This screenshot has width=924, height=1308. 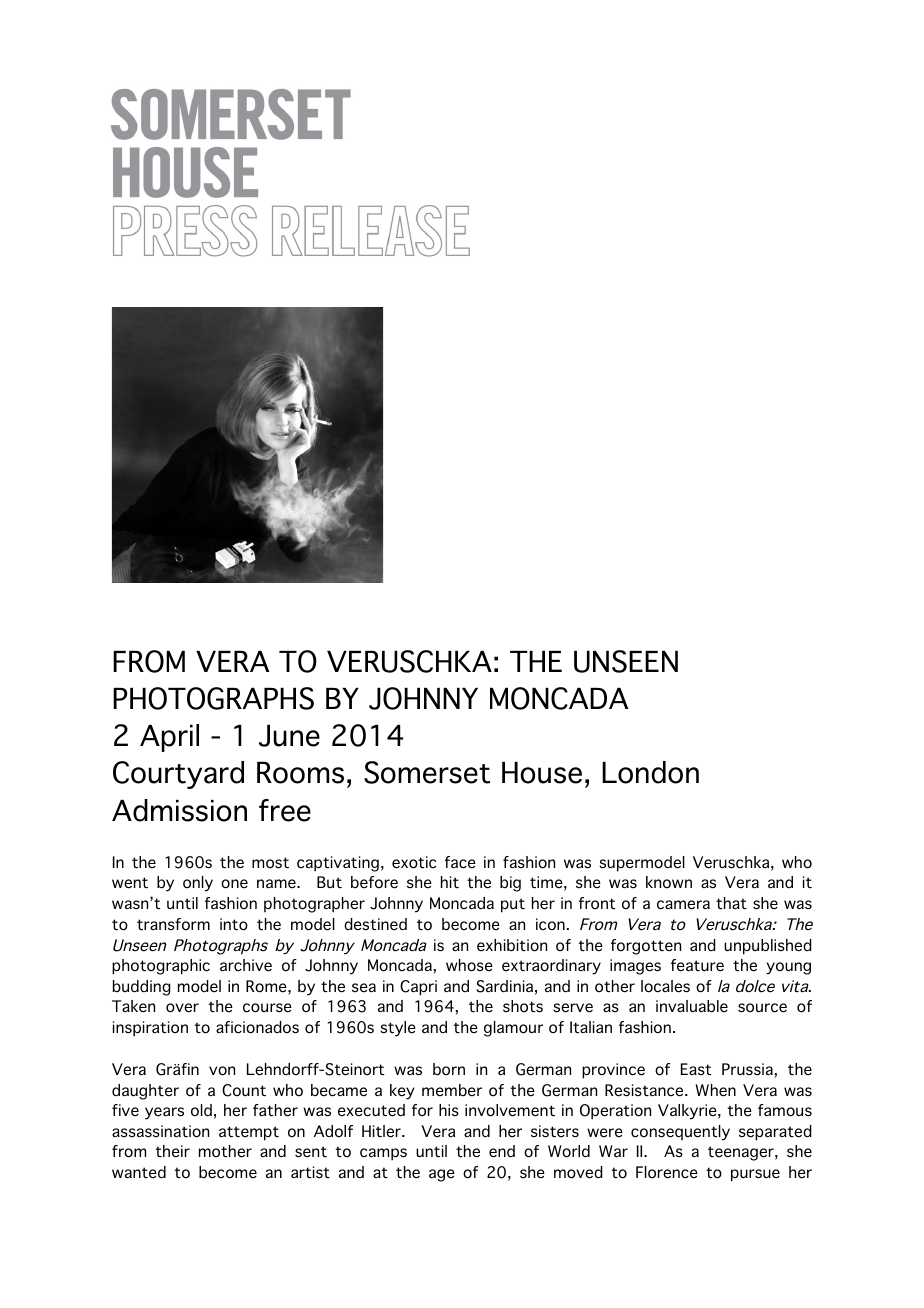 What do you see at coordinates (169, 738) in the screenshot?
I see `April` at bounding box center [169, 738].
